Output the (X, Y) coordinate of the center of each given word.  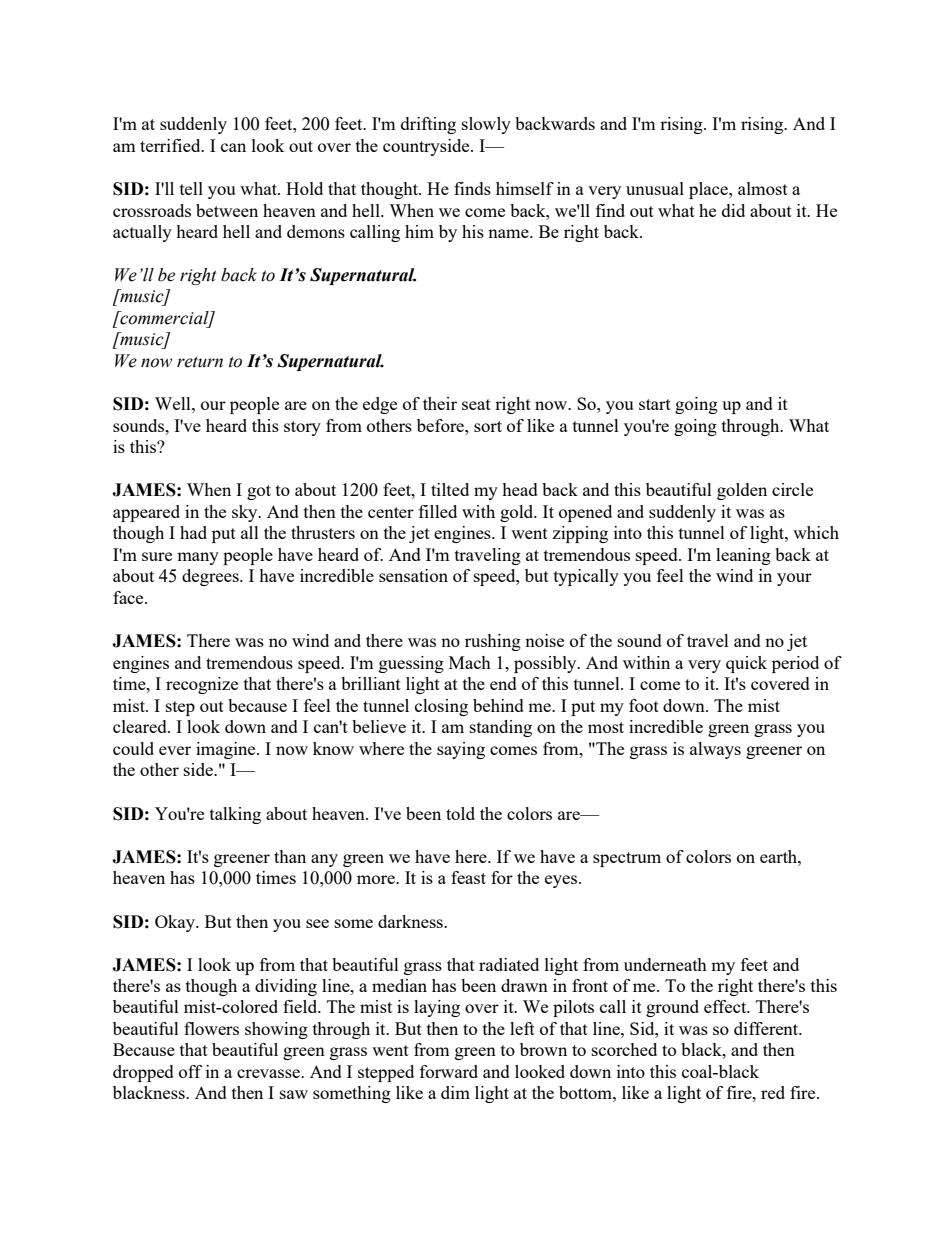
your (794, 579)
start (655, 404)
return (200, 362)
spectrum (627, 859)
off (190, 1071)
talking (235, 815)
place (709, 190)
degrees (211, 577)
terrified (171, 145)
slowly (486, 125)
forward (449, 1071)
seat (476, 404)
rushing (493, 642)
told (460, 813)
